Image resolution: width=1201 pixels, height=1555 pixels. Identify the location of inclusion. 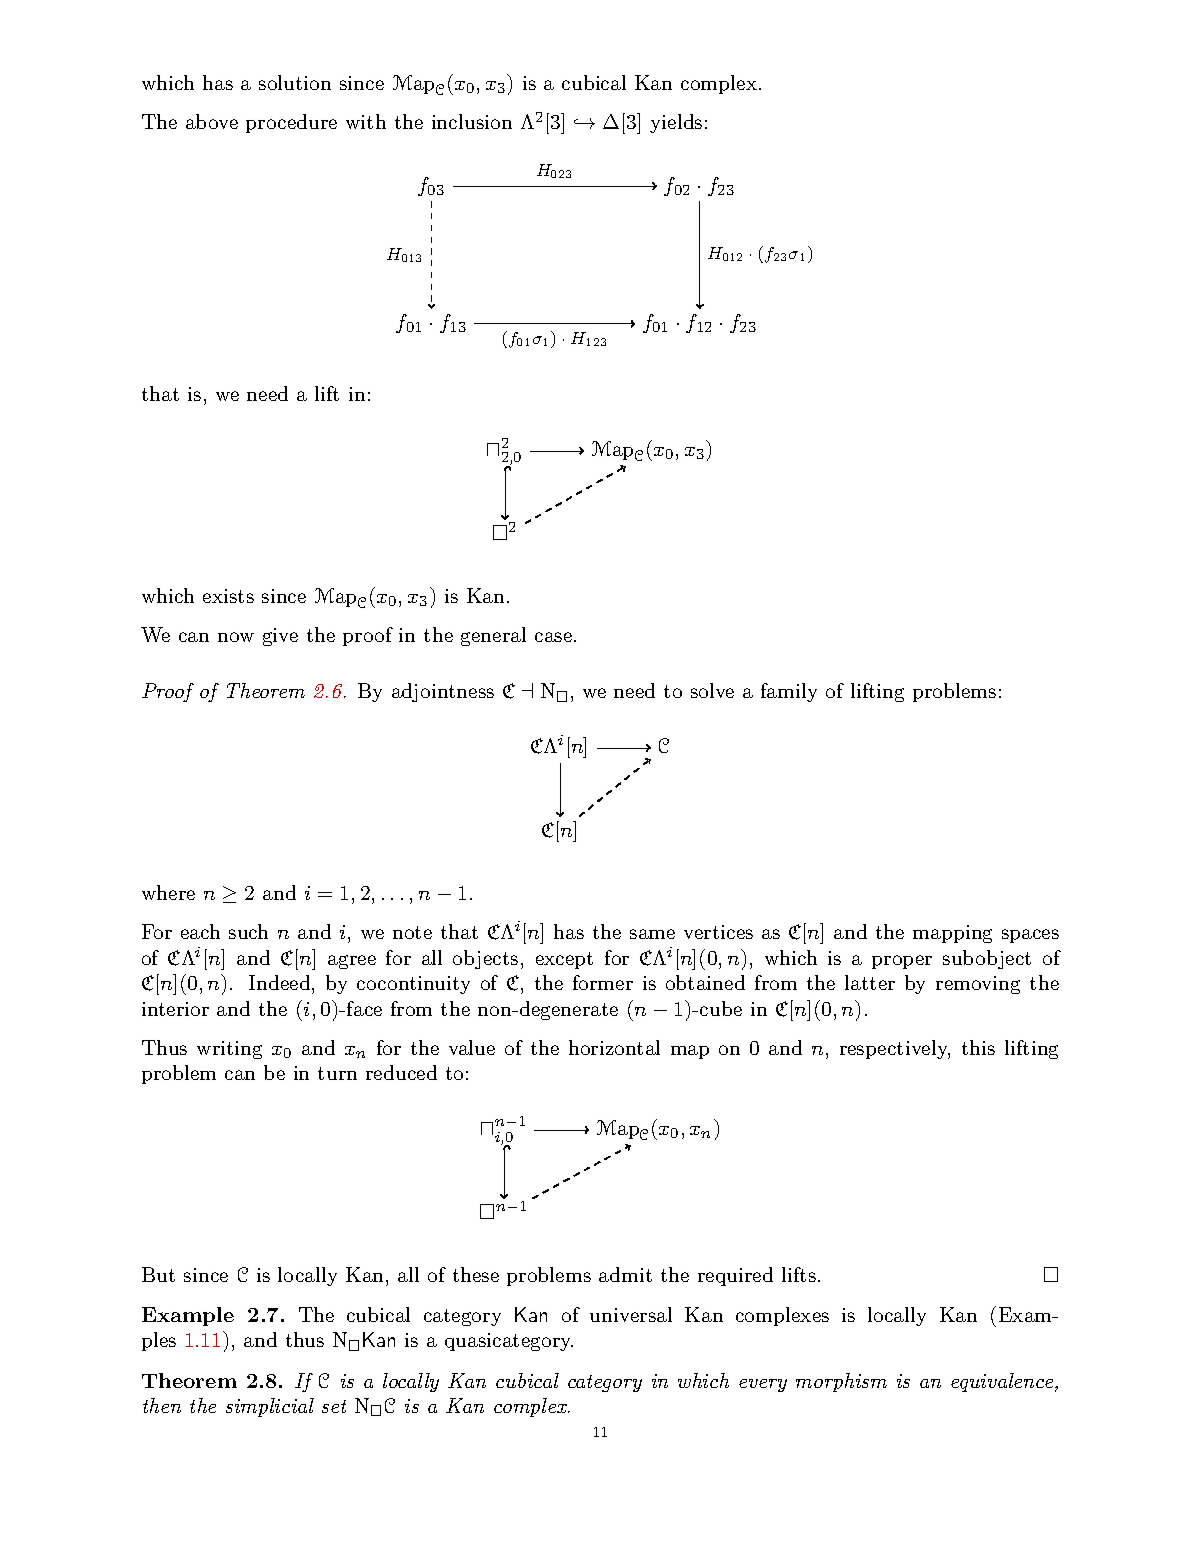
(472, 121).
